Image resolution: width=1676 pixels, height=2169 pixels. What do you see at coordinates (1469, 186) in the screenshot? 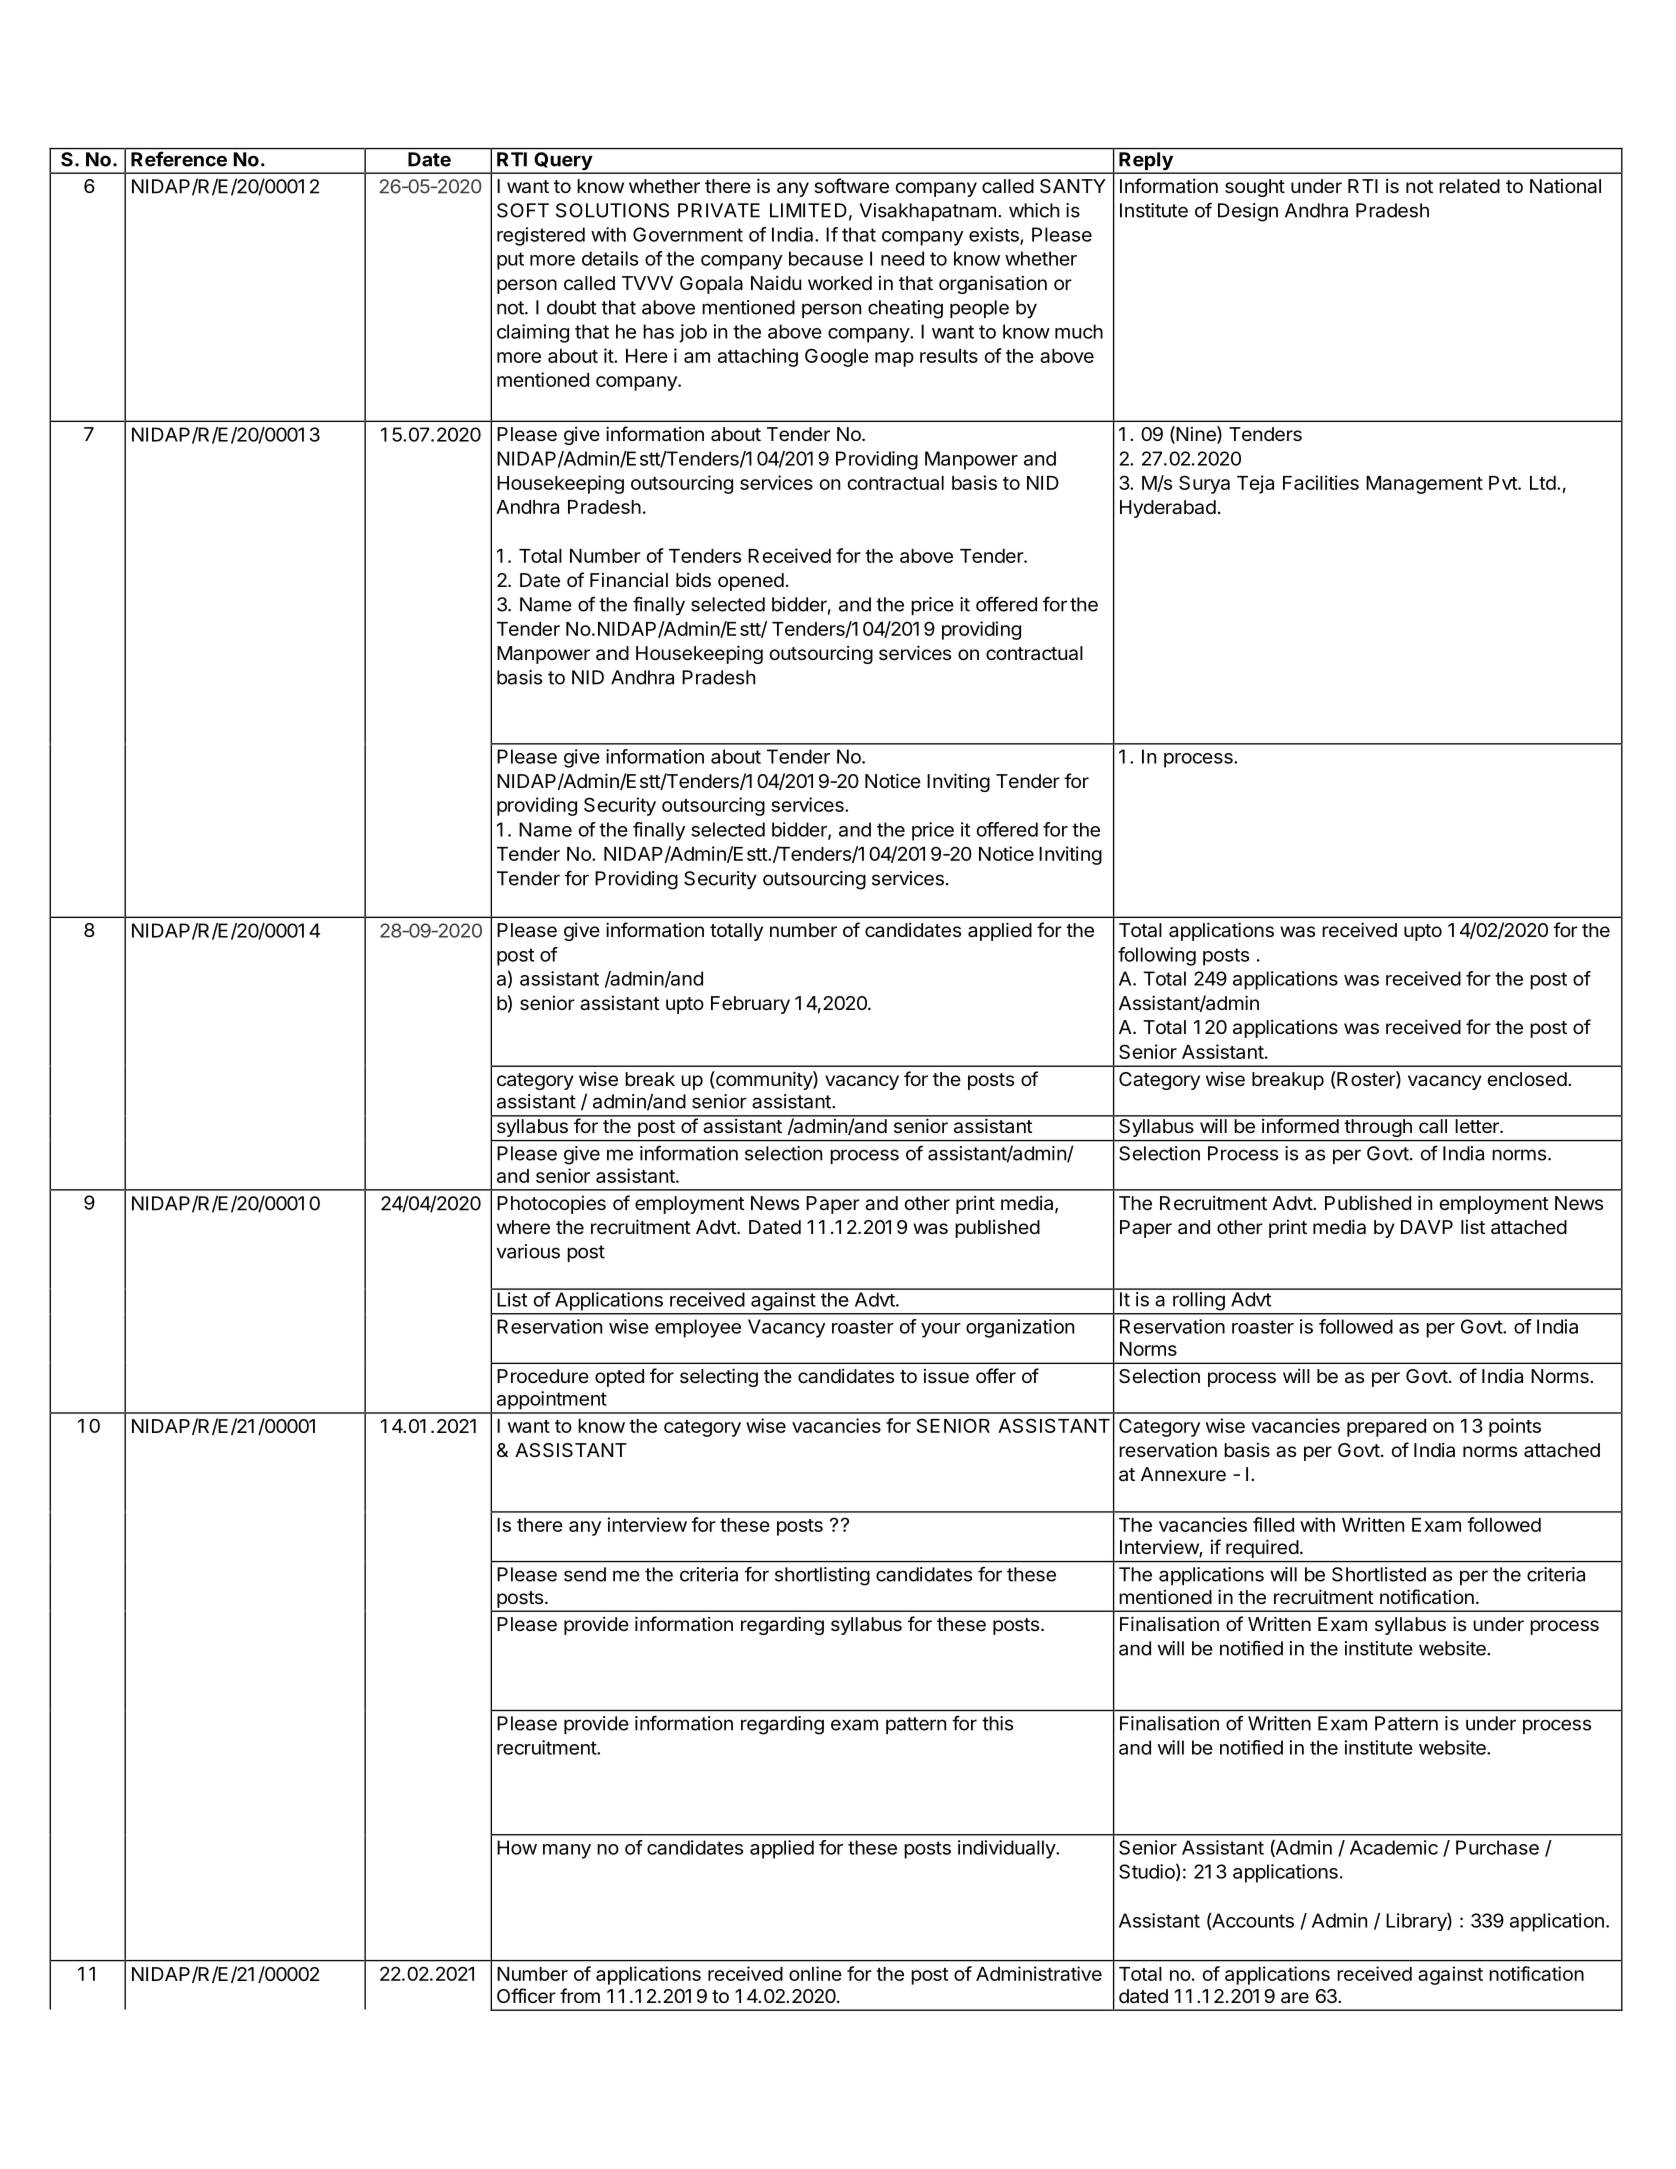
I see `related` at bounding box center [1469, 186].
